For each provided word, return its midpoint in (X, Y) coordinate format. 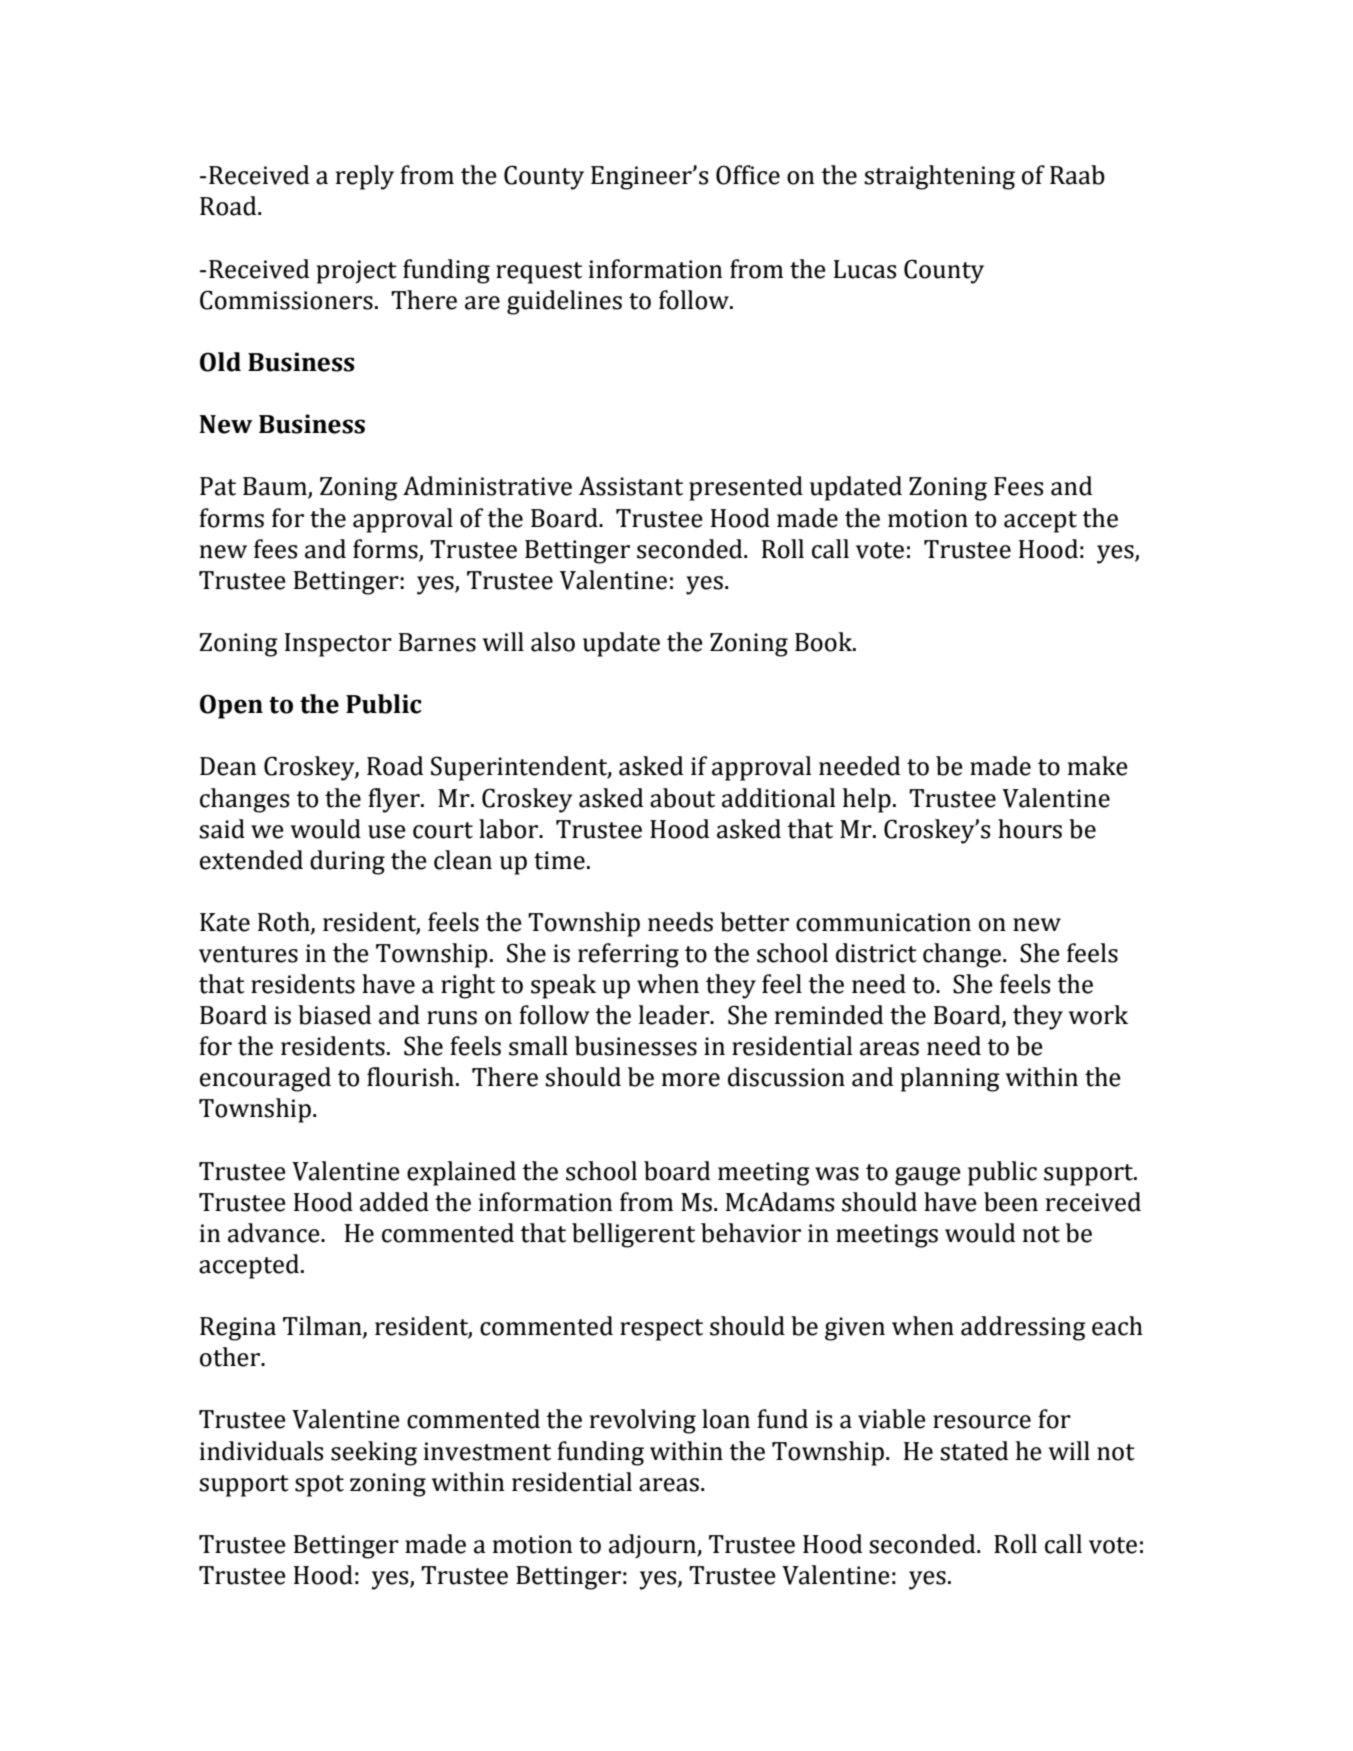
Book (825, 642)
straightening (939, 177)
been (1011, 1202)
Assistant (631, 486)
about (682, 798)
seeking (374, 1453)
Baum (276, 487)
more (691, 1080)
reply (365, 177)
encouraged (265, 1079)
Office (748, 175)
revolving (643, 1421)
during (347, 862)
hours (1030, 829)
